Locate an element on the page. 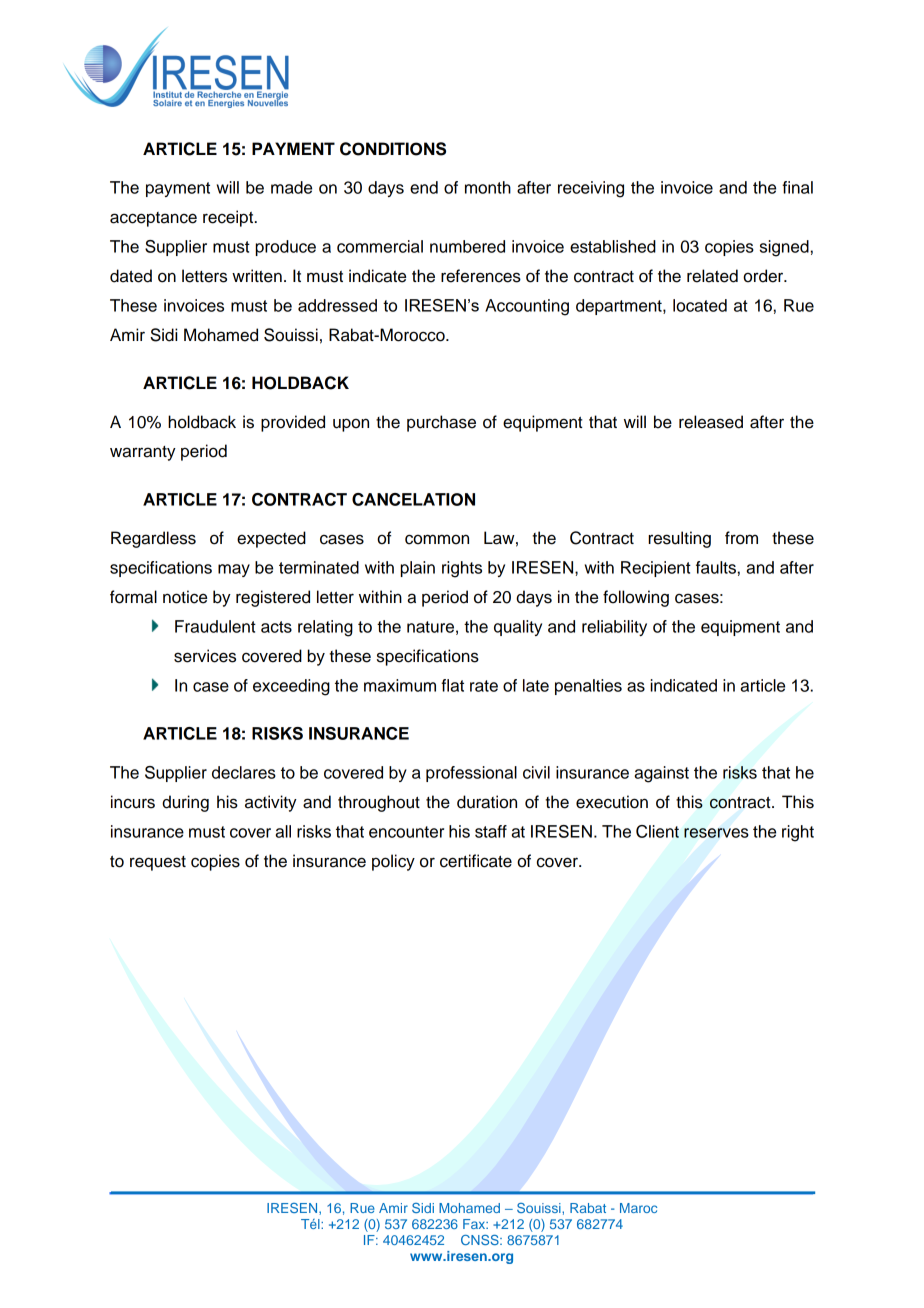 This page has width=924, height=1308. made is located at coordinates (291, 187).
